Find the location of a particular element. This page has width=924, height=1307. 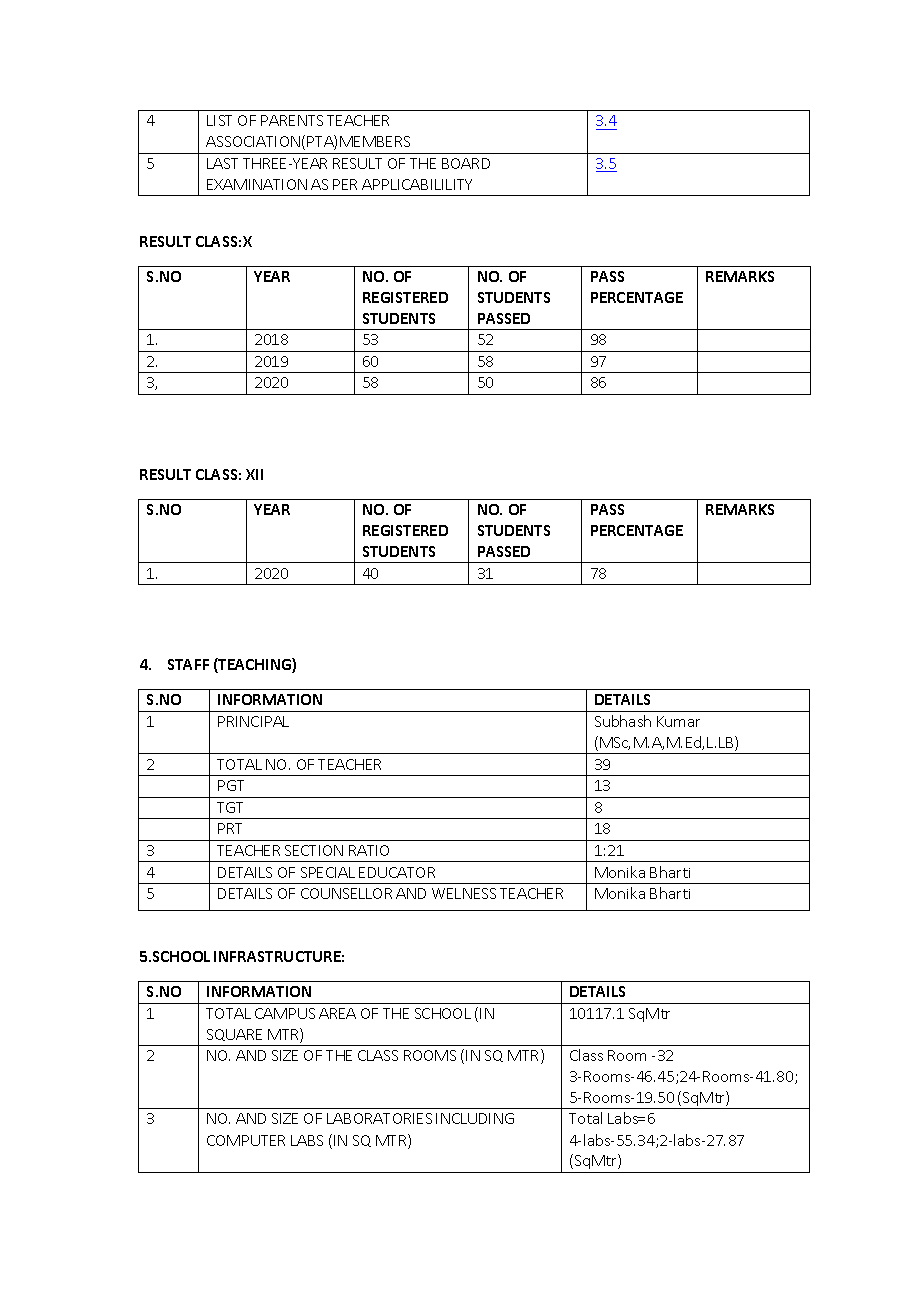

EDUCATOR is located at coordinates (397, 872).
